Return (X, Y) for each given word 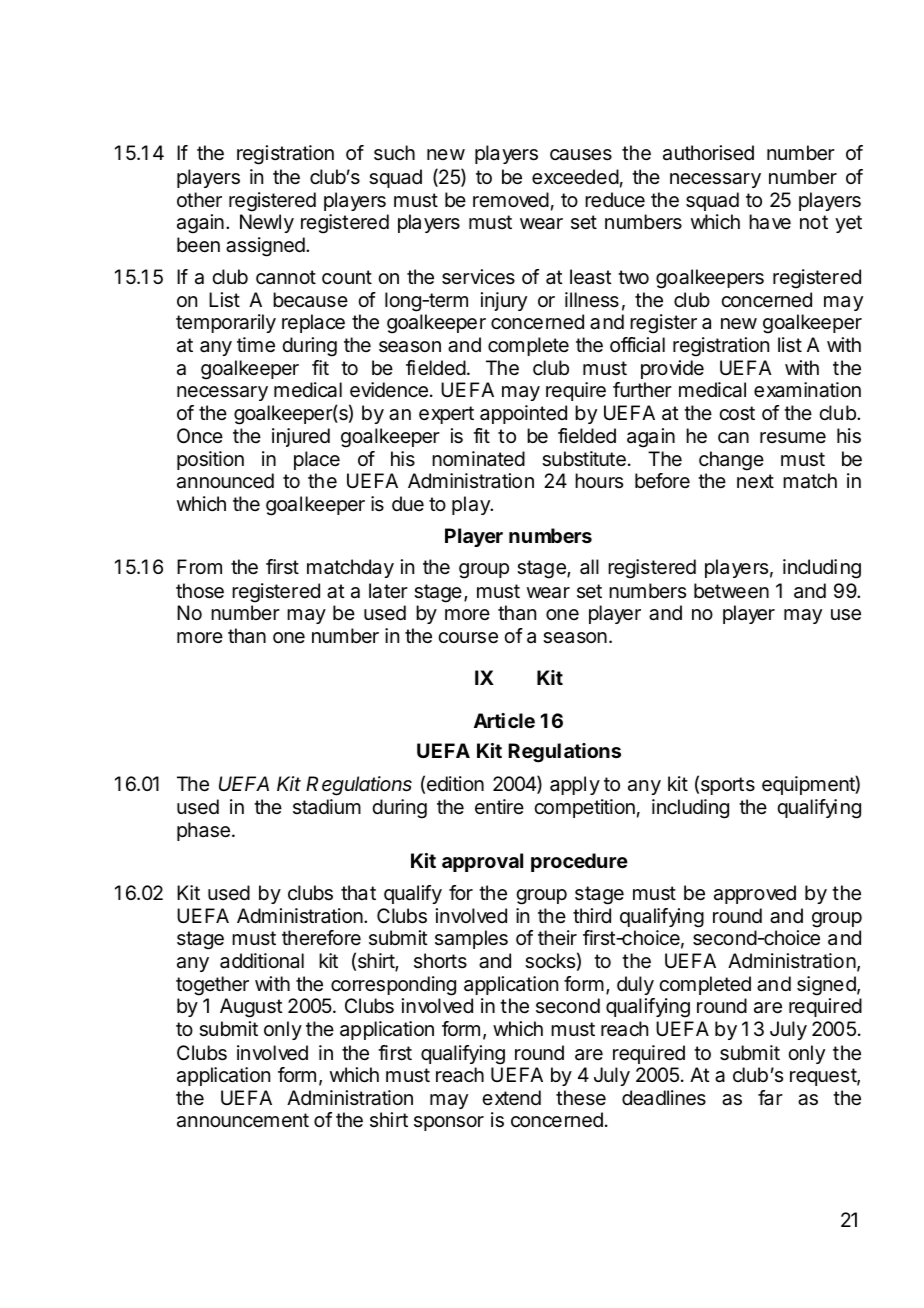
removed (511, 199)
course (468, 638)
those (200, 591)
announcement (243, 1120)
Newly (267, 223)
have (770, 222)
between (731, 591)
